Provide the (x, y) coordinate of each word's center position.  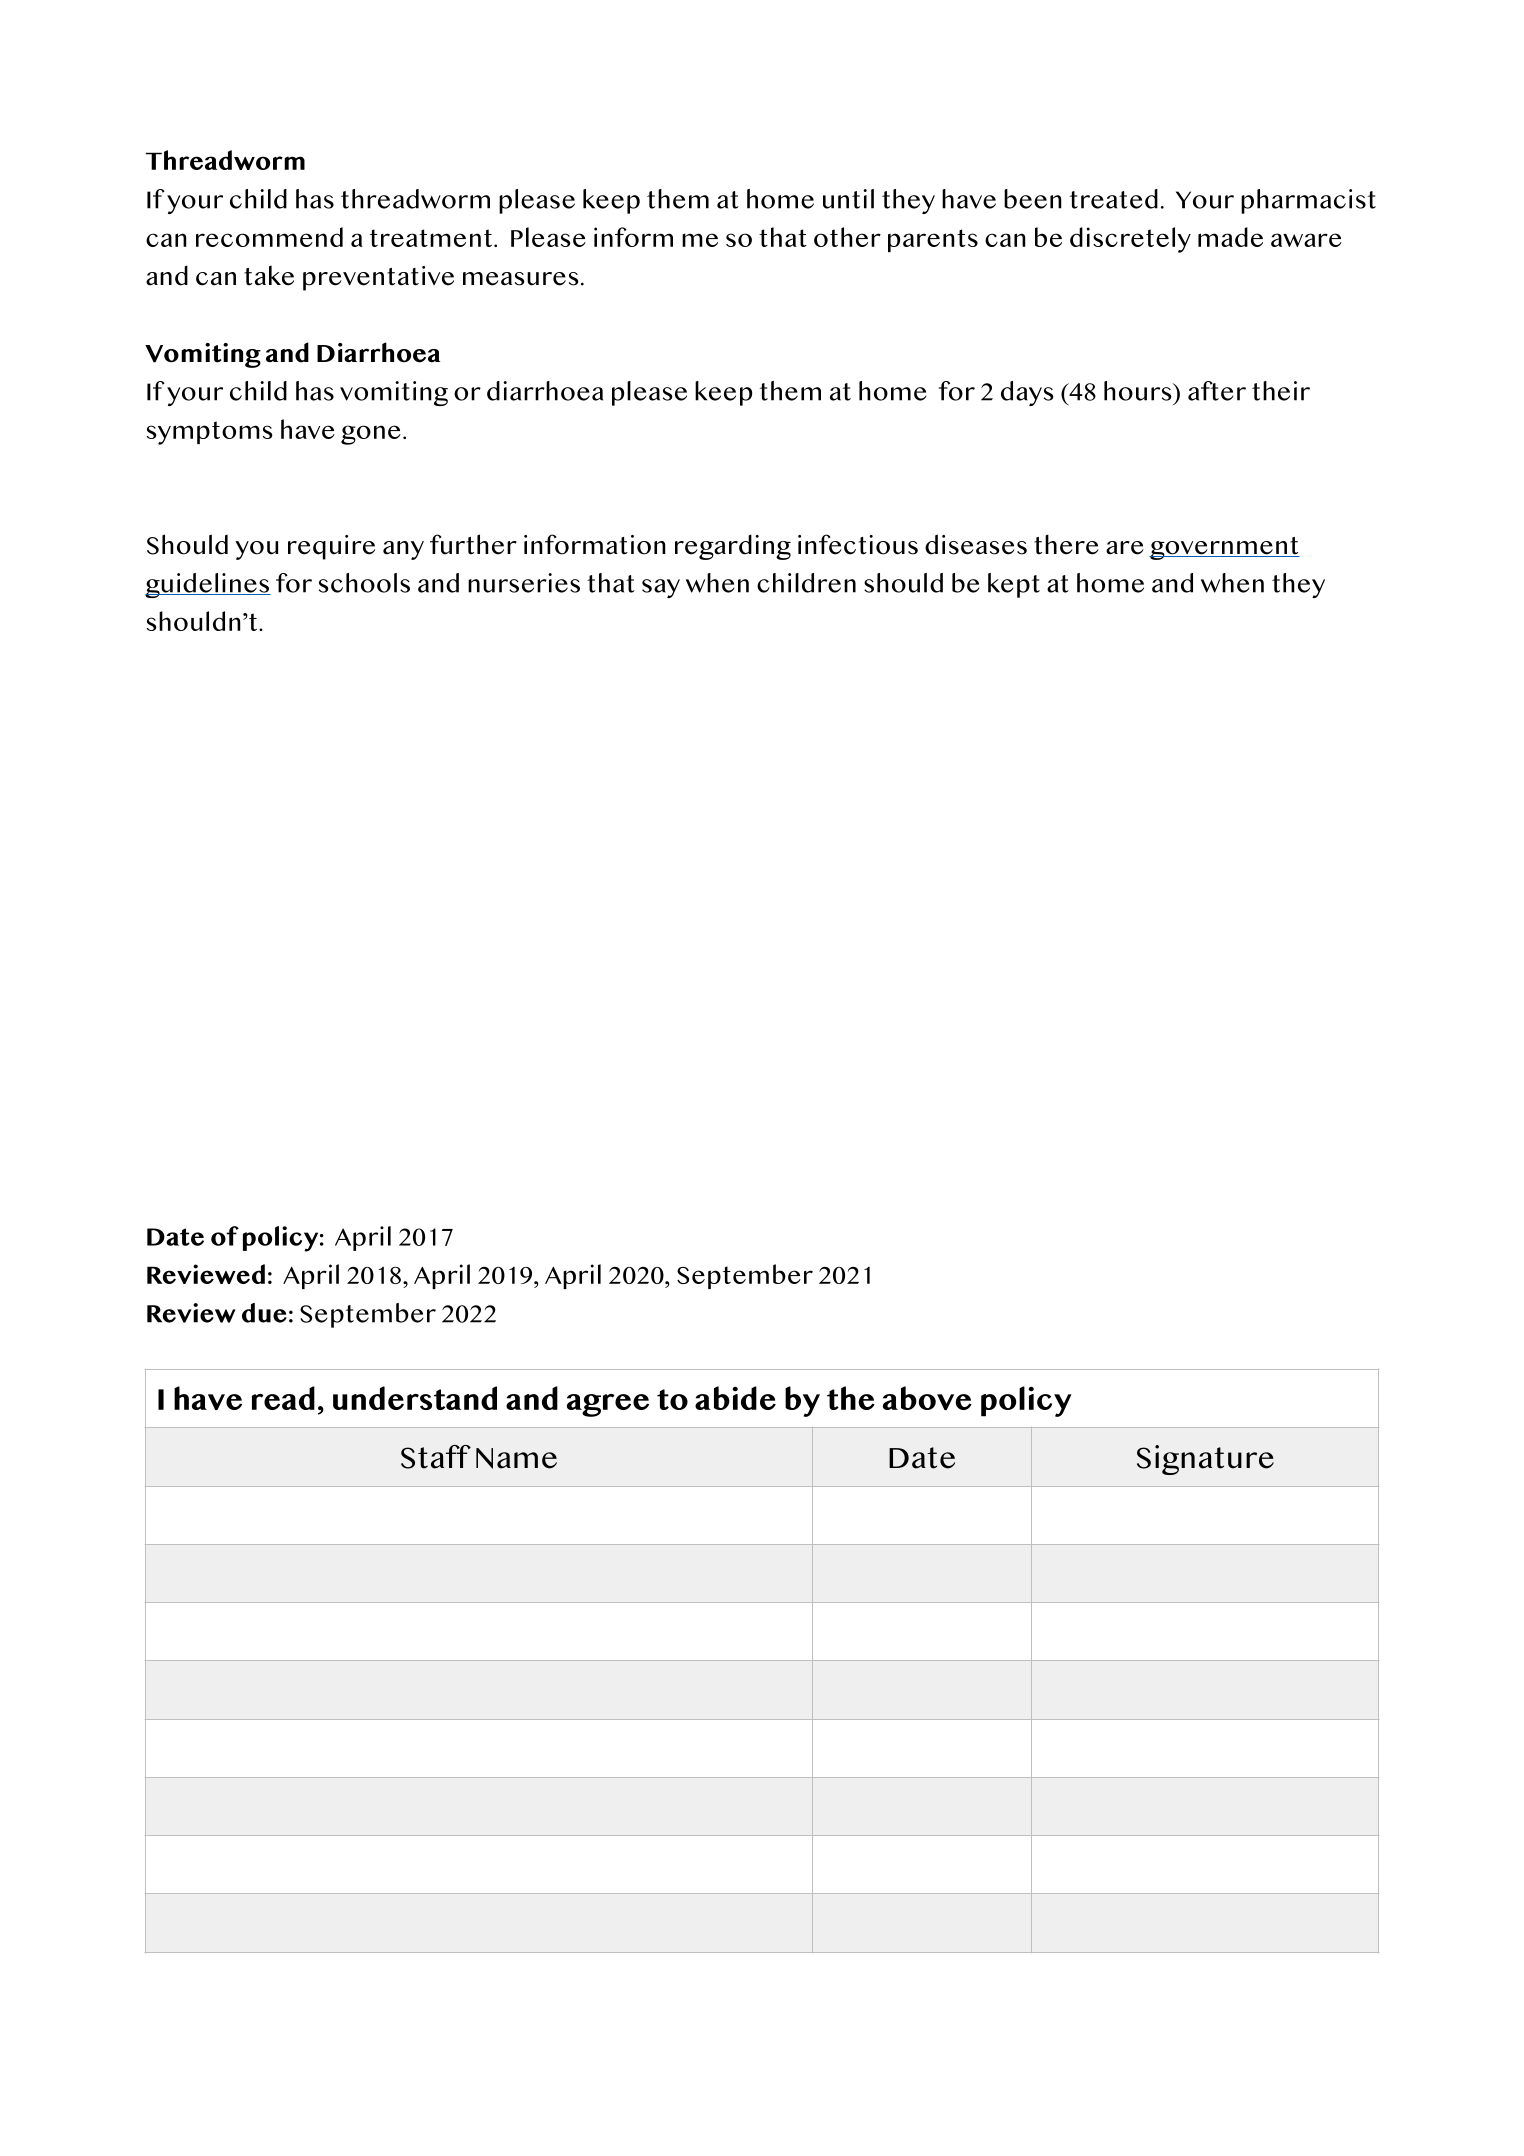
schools (364, 583)
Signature (1205, 1460)
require (331, 547)
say (661, 588)
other (847, 237)
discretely (1130, 240)
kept (1014, 585)
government (1224, 548)
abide (735, 1398)
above (927, 1398)
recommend (269, 237)
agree (608, 1405)
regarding (733, 547)
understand (415, 1398)
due (264, 1313)
